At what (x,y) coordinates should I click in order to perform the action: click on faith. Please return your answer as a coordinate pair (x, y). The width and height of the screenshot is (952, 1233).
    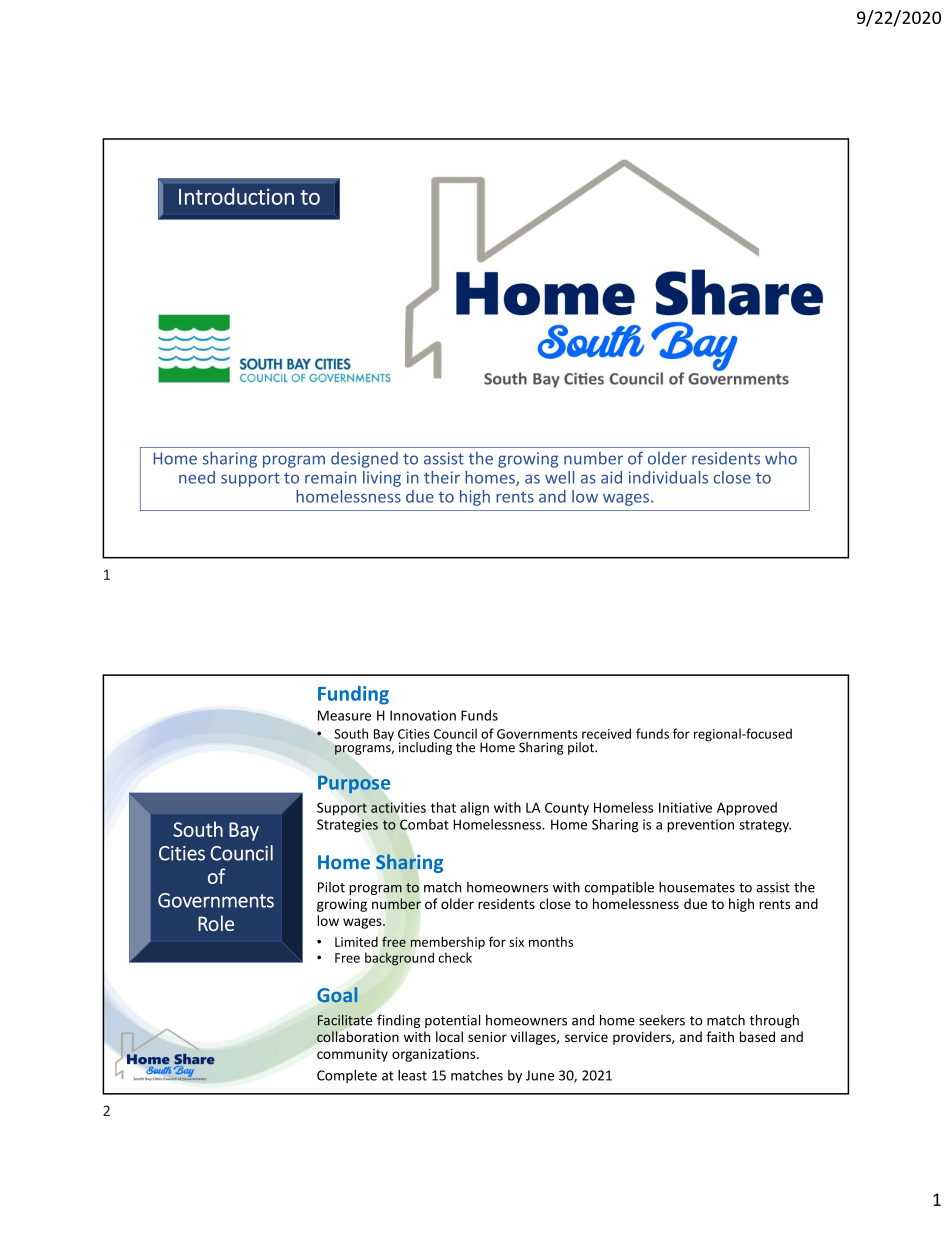
    Looking at the image, I should click on (720, 1036).
